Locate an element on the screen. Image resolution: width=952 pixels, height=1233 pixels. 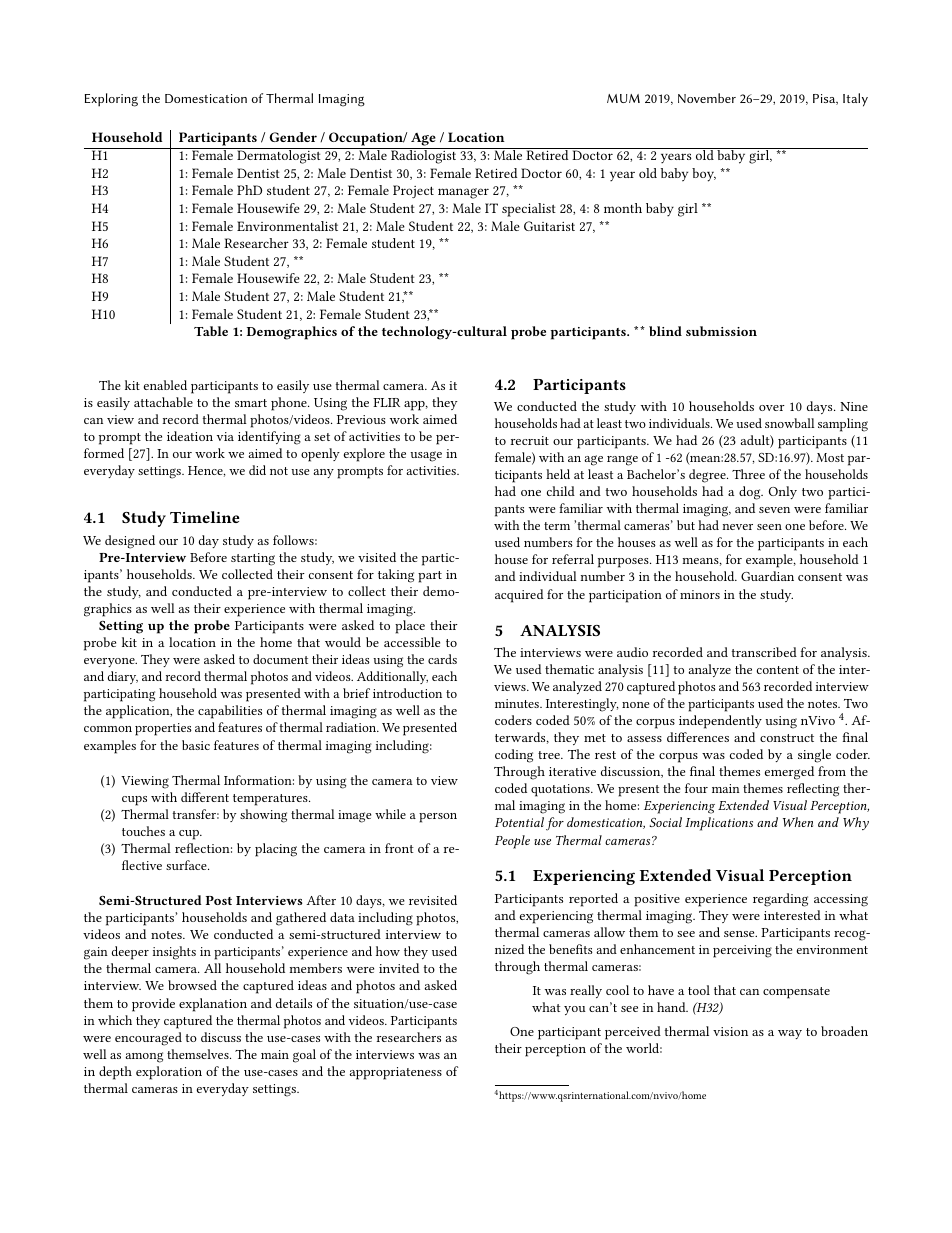
Radiologist is located at coordinates (423, 156).
